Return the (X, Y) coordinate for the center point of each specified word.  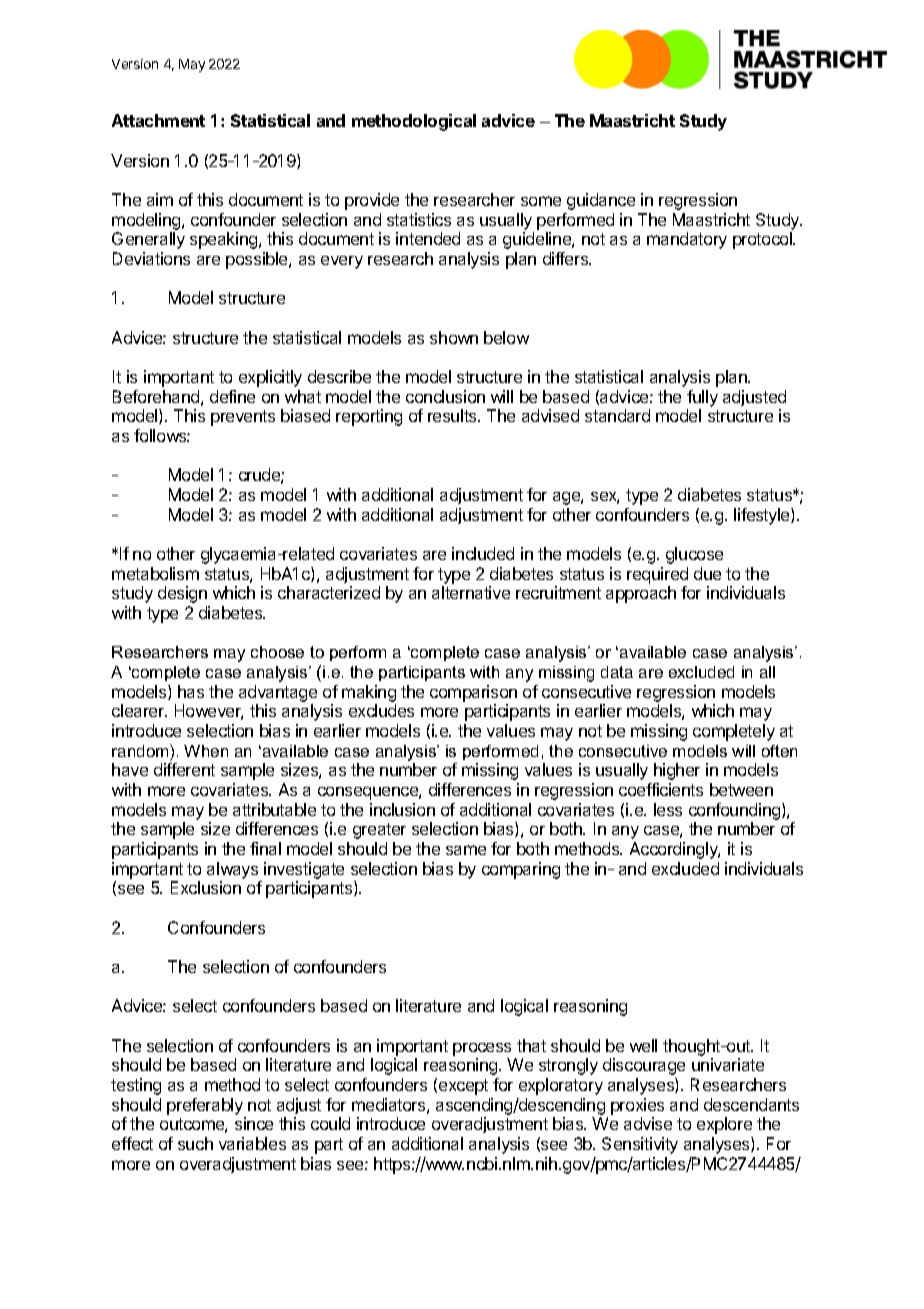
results (453, 415)
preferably (205, 1106)
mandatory (687, 240)
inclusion (402, 809)
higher (677, 771)
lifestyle (763, 516)
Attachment (158, 120)
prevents (243, 418)
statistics (419, 219)
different (184, 769)
